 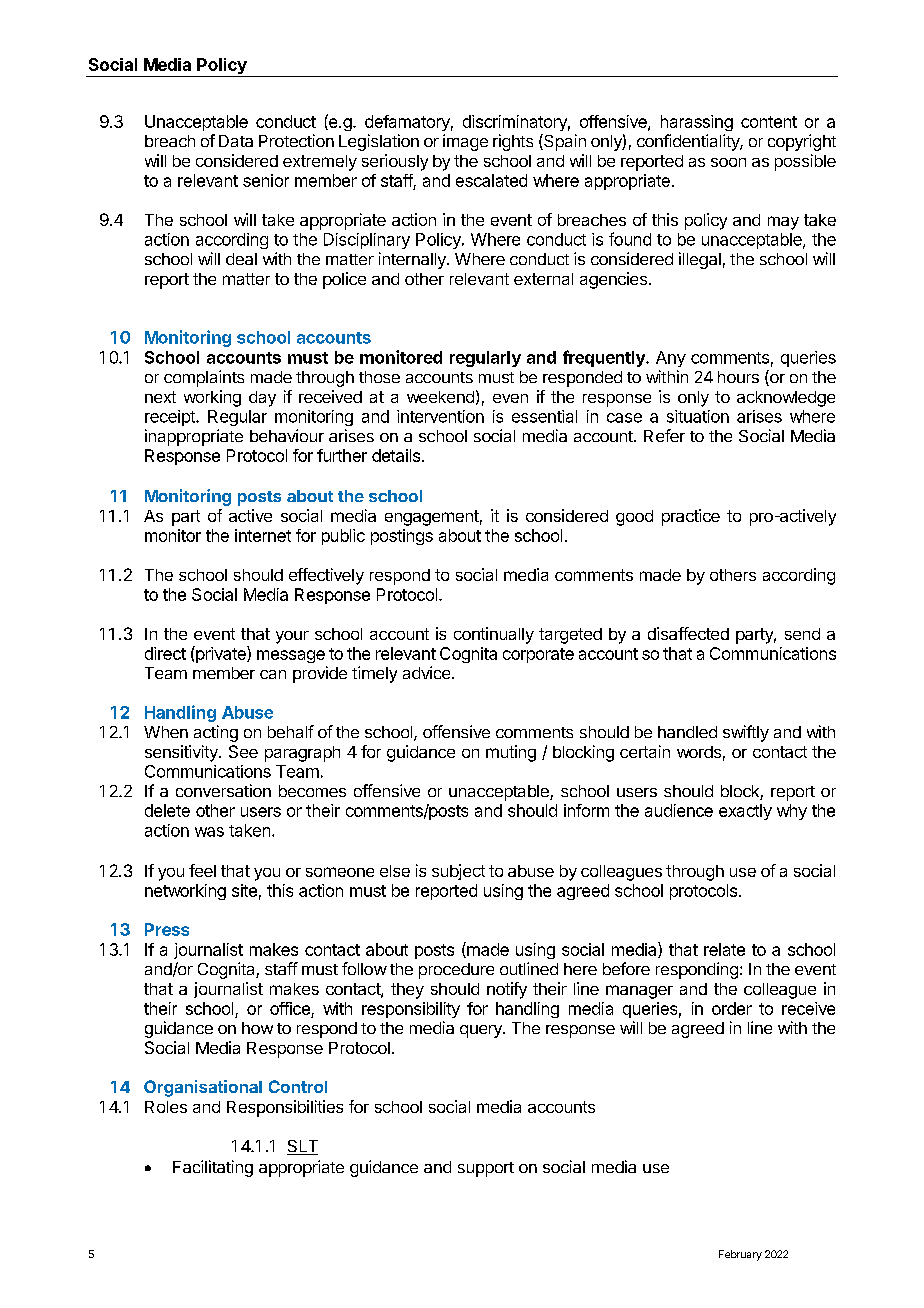 What do you see at coordinates (691, 517) in the screenshot?
I see `practice` at bounding box center [691, 517].
